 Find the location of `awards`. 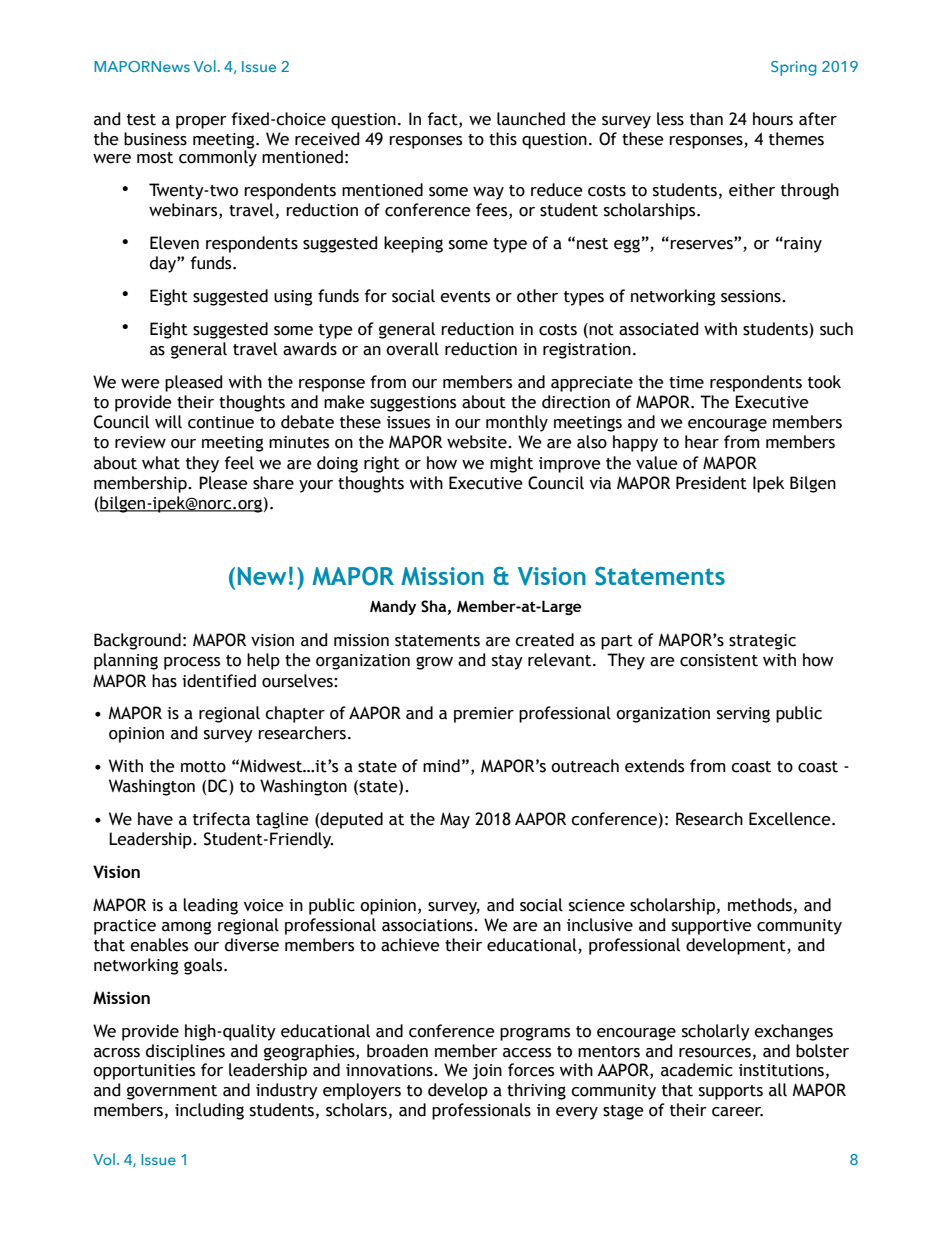

awards is located at coordinates (310, 349).
